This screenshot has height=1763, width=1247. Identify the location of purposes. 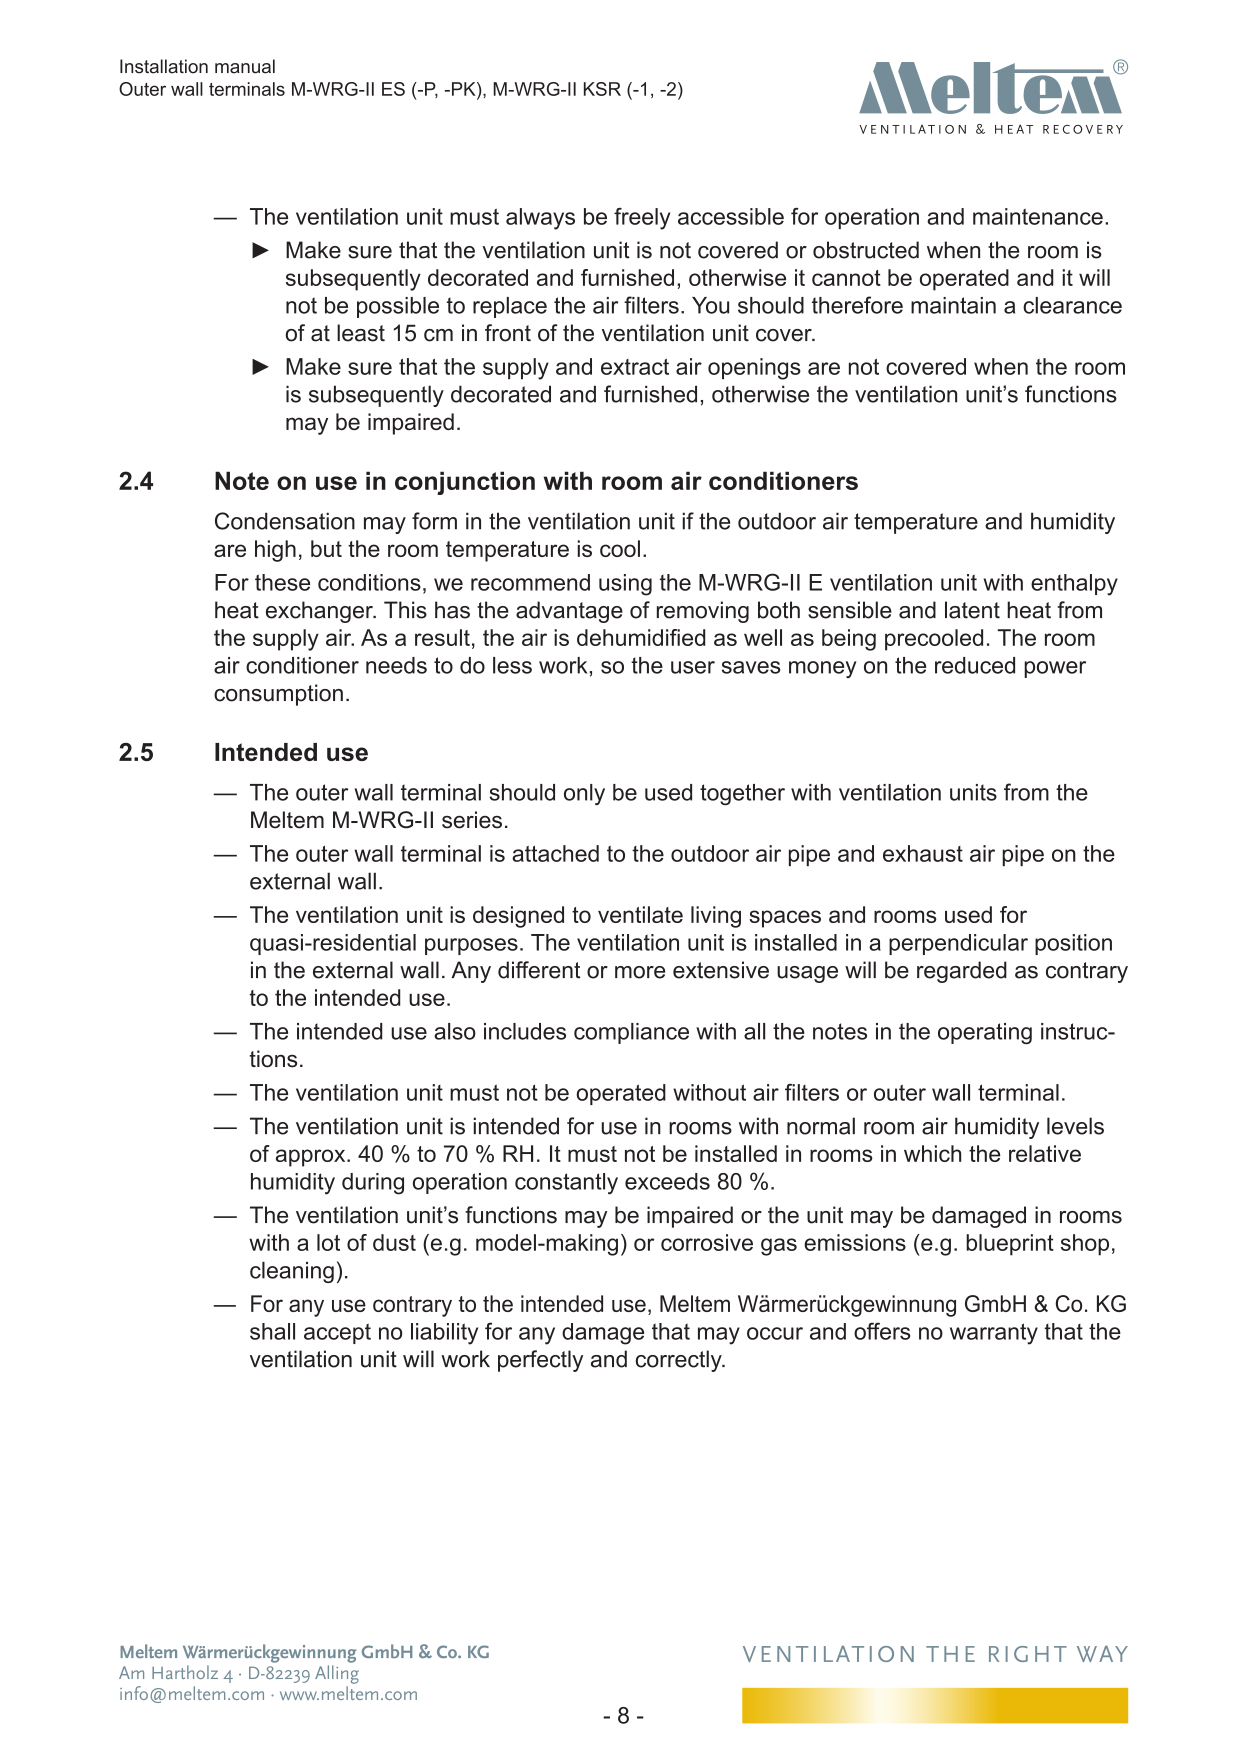
(471, 946).
